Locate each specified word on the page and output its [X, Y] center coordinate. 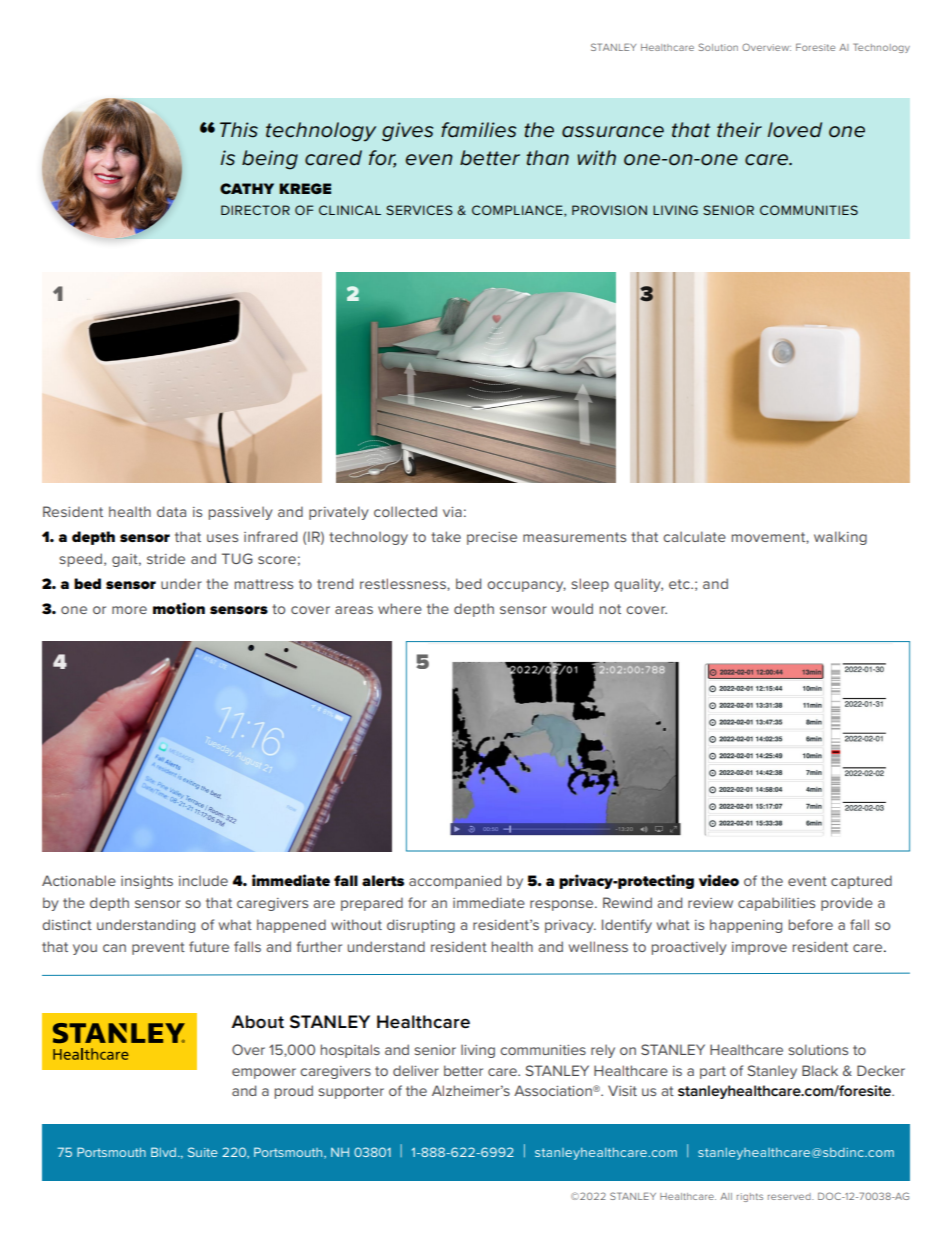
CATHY [247, 188]
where [400, 608]
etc [680, 584]
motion [179, 608]
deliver [416, 1070]
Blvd [163, 1152]
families [478, 130]
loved [794, 130]
